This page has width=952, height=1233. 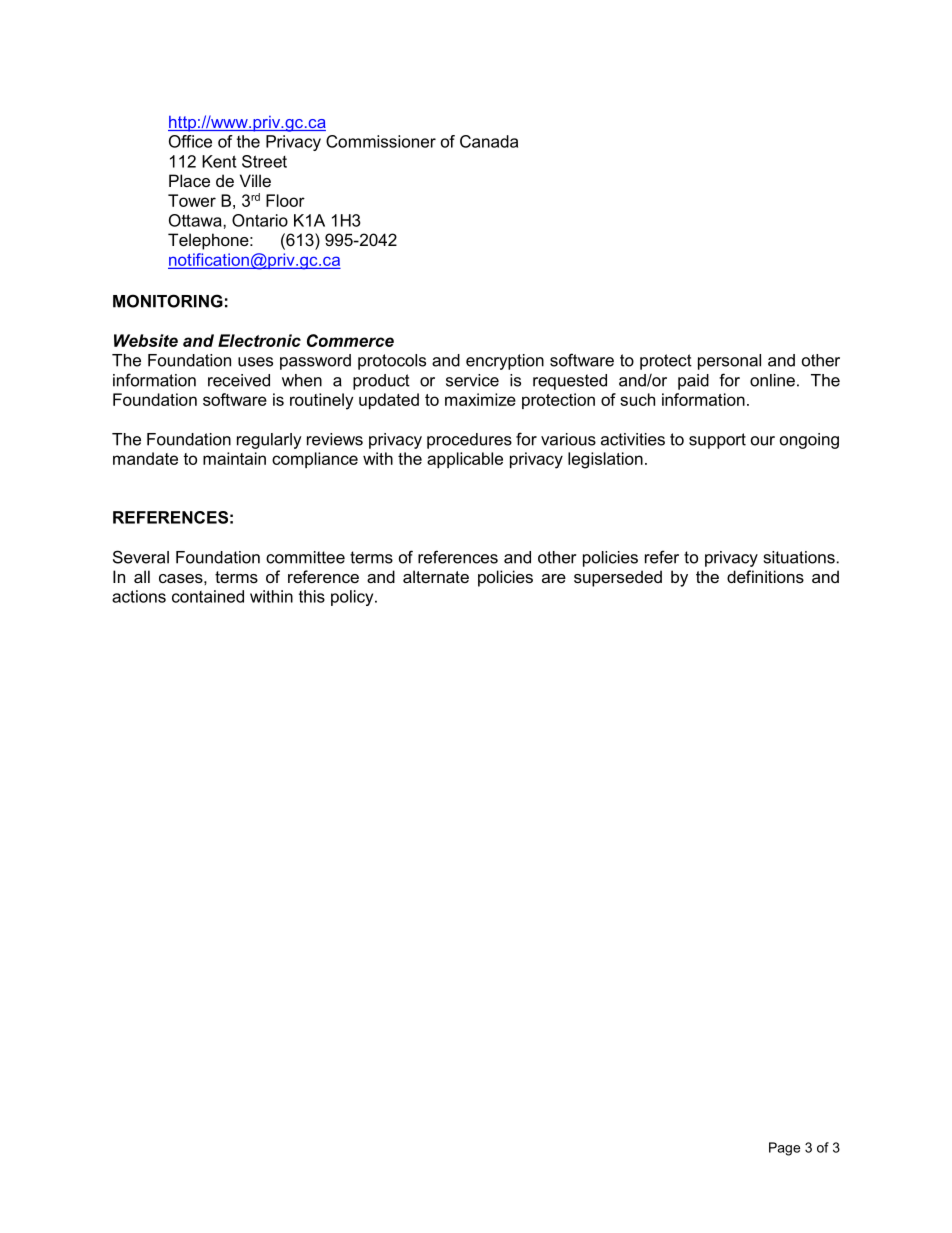 What do you see at coordinates (784, 1149) in the page?
I see `Page` at bounding box center [784, 1149].
